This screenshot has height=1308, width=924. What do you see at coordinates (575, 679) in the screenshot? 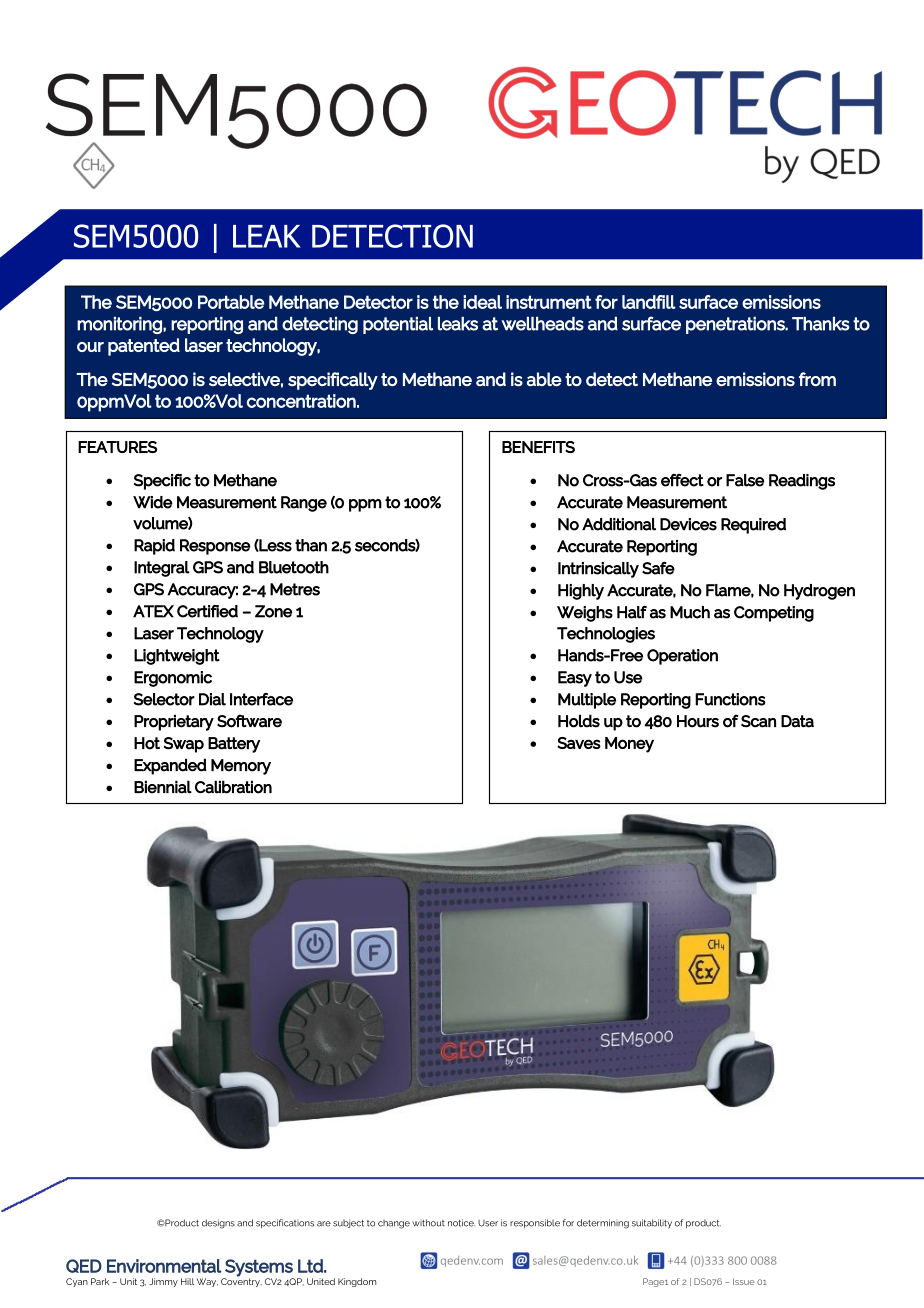
I see `Easy` at bounding box center [575, 679].
